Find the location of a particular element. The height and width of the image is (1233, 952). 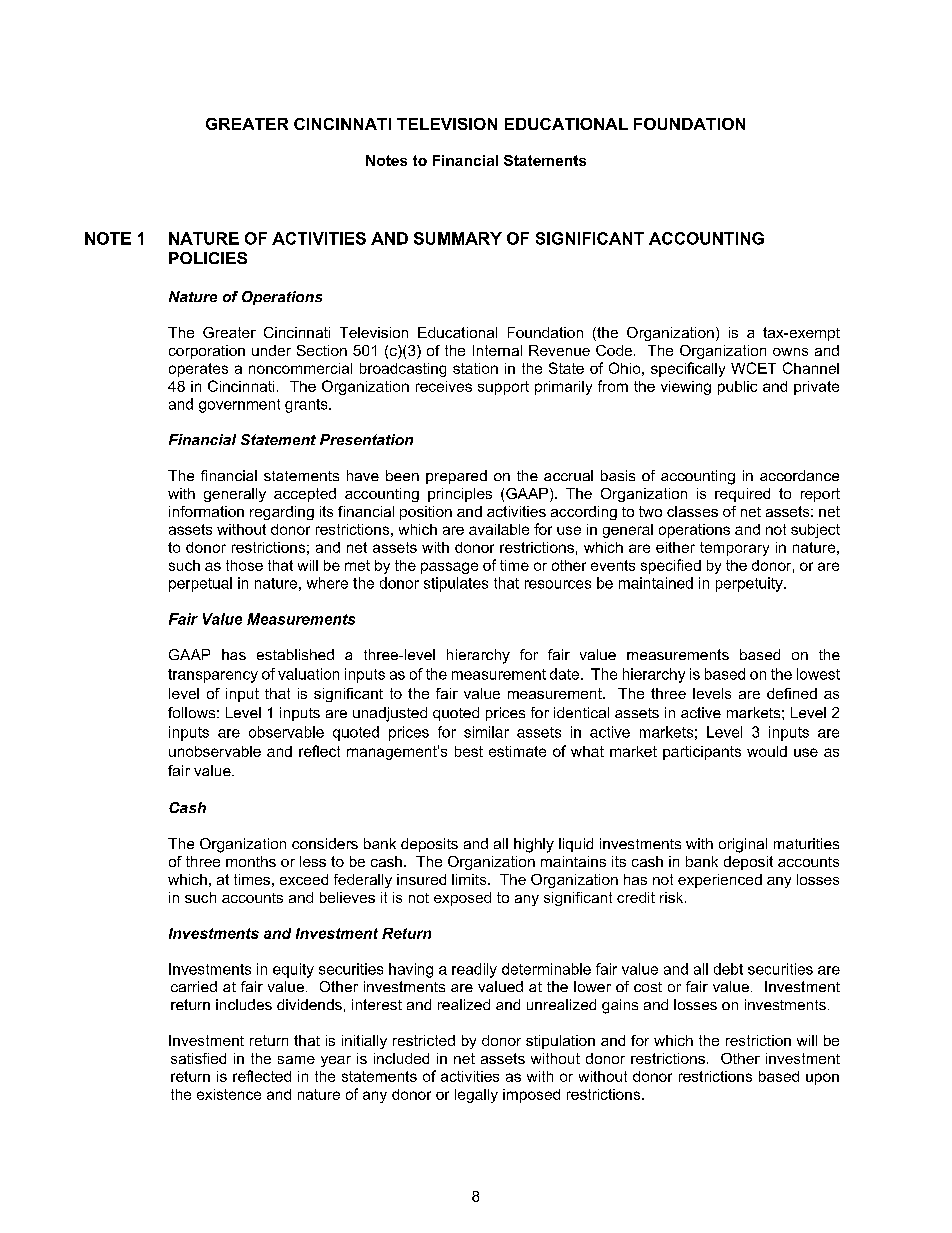

date is located at coordinates (564, 674).
